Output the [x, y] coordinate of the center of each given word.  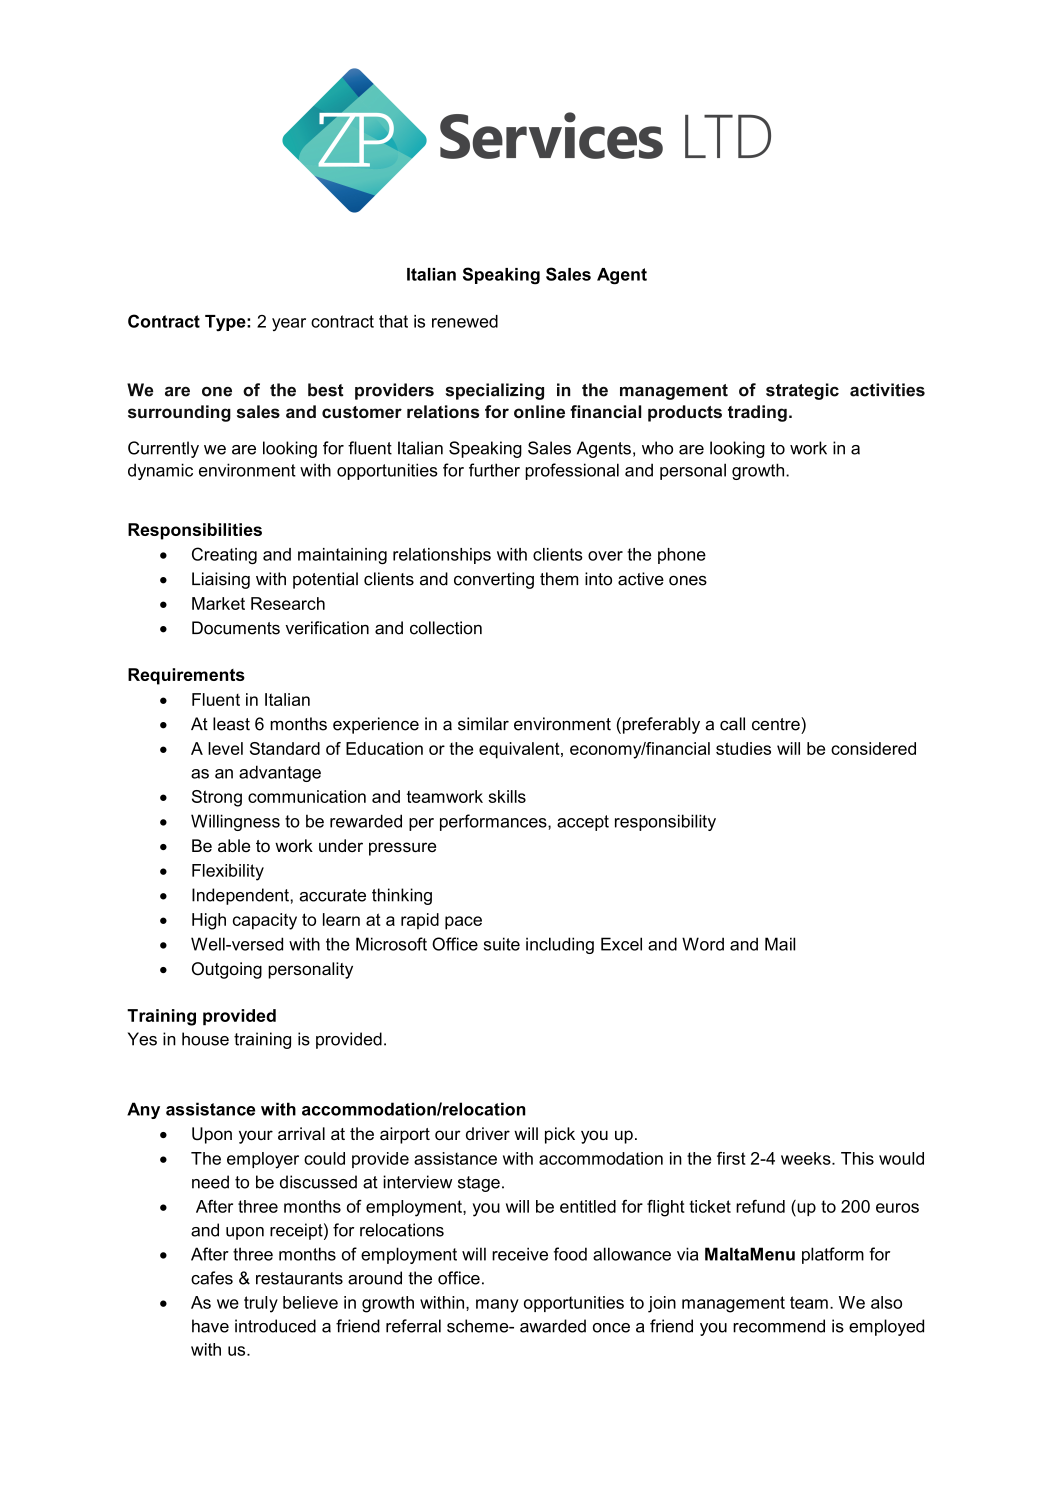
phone [682, 556]
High [209, 921]
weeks [807, 1158]
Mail [780, 944]
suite [502, 944]
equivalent [520, 750]
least [231, 724]
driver [488, 1133]
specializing [495, 391]
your [256, 1137]
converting [494, 580]
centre [777, 724]
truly [261, 1304]
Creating [224, 556]
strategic [802, 391]
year [289, 324]
